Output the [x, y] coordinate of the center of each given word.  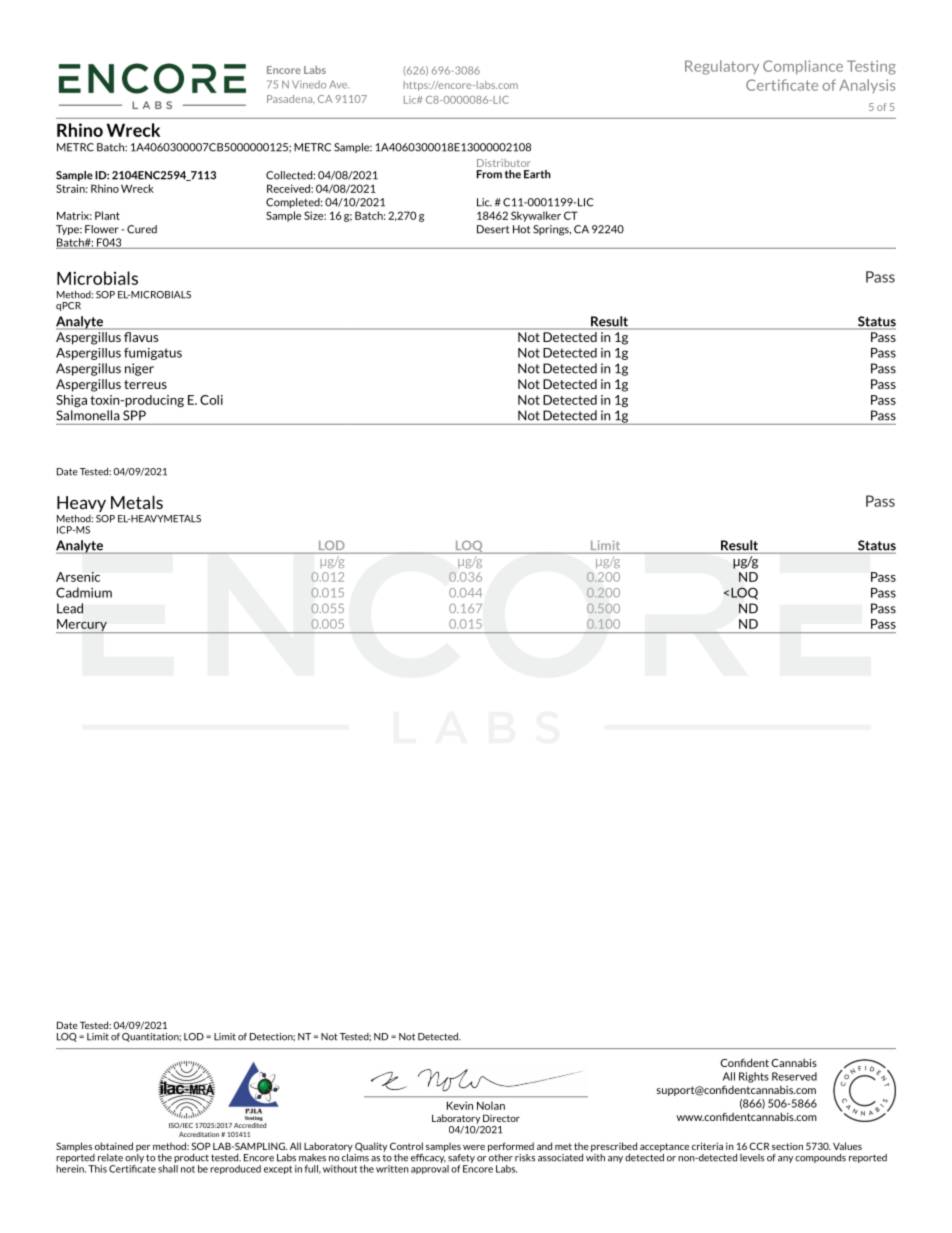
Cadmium [84, 592]
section [787, 1146]
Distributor [504, 163]
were [474, 1147]
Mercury [82, 626]
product [191, 1158]
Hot [521, 229]
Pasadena [291, 99]
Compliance [803, 67]
